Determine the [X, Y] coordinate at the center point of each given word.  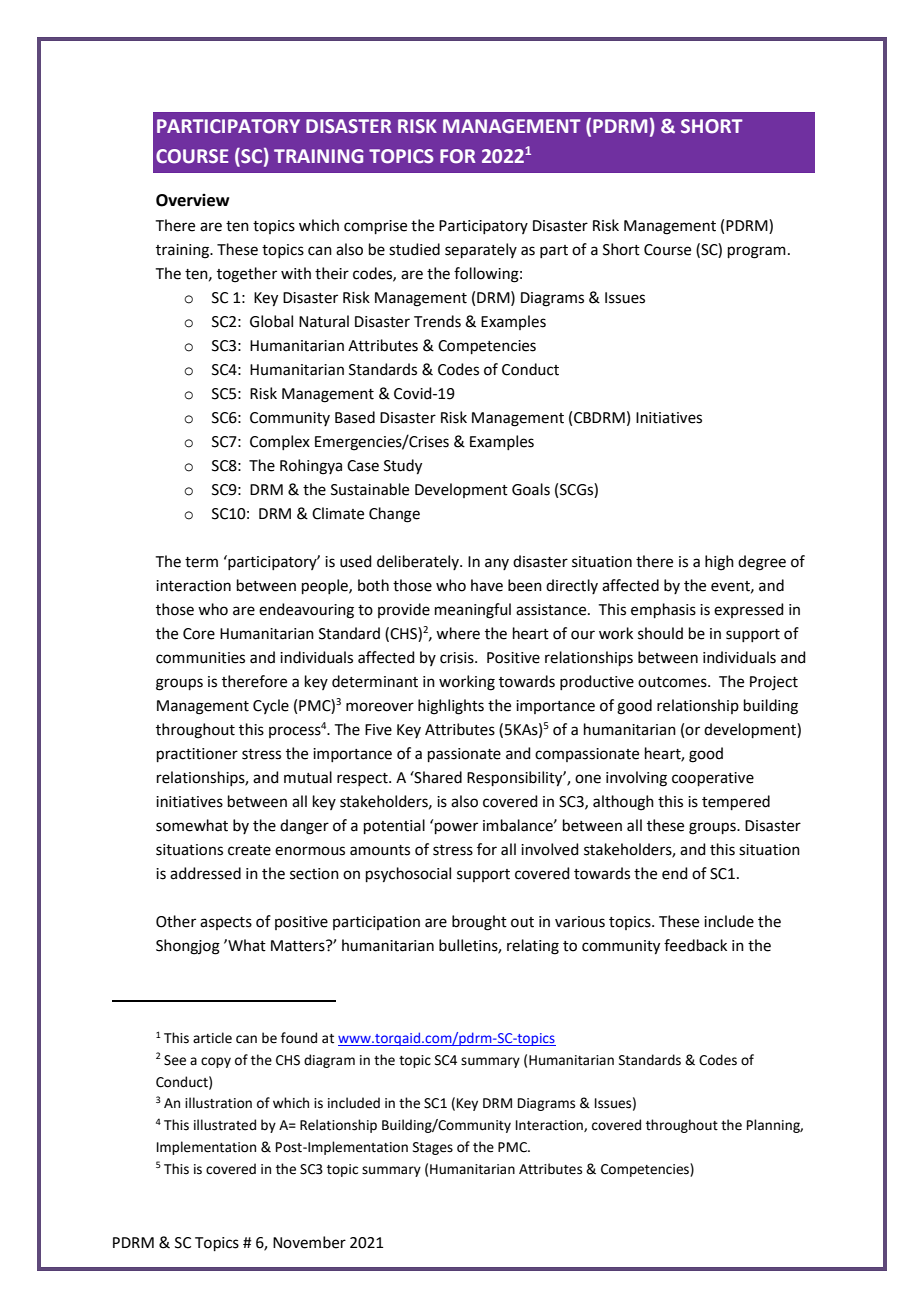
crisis [458, 658]
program [757, 252]
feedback [695, 945]
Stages [433, 1148]
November [309, 1242]
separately [481, 250]
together [247, 275]
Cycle [271, 706]
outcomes [673, 682]
